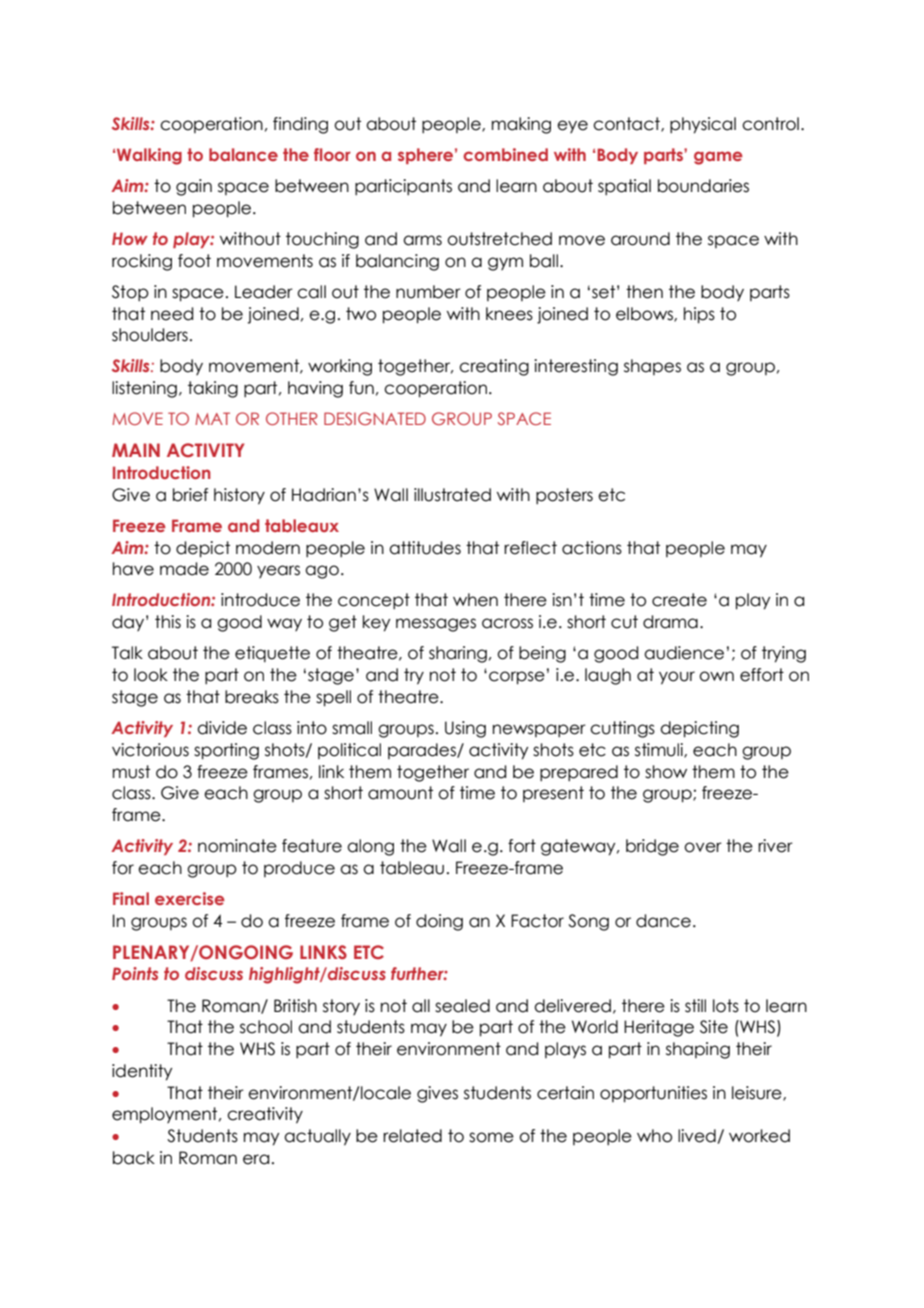 The height and width of the image is (1308, 924). Describe the element at coordinates (168, 622) in the image. I see `this` at that location.
